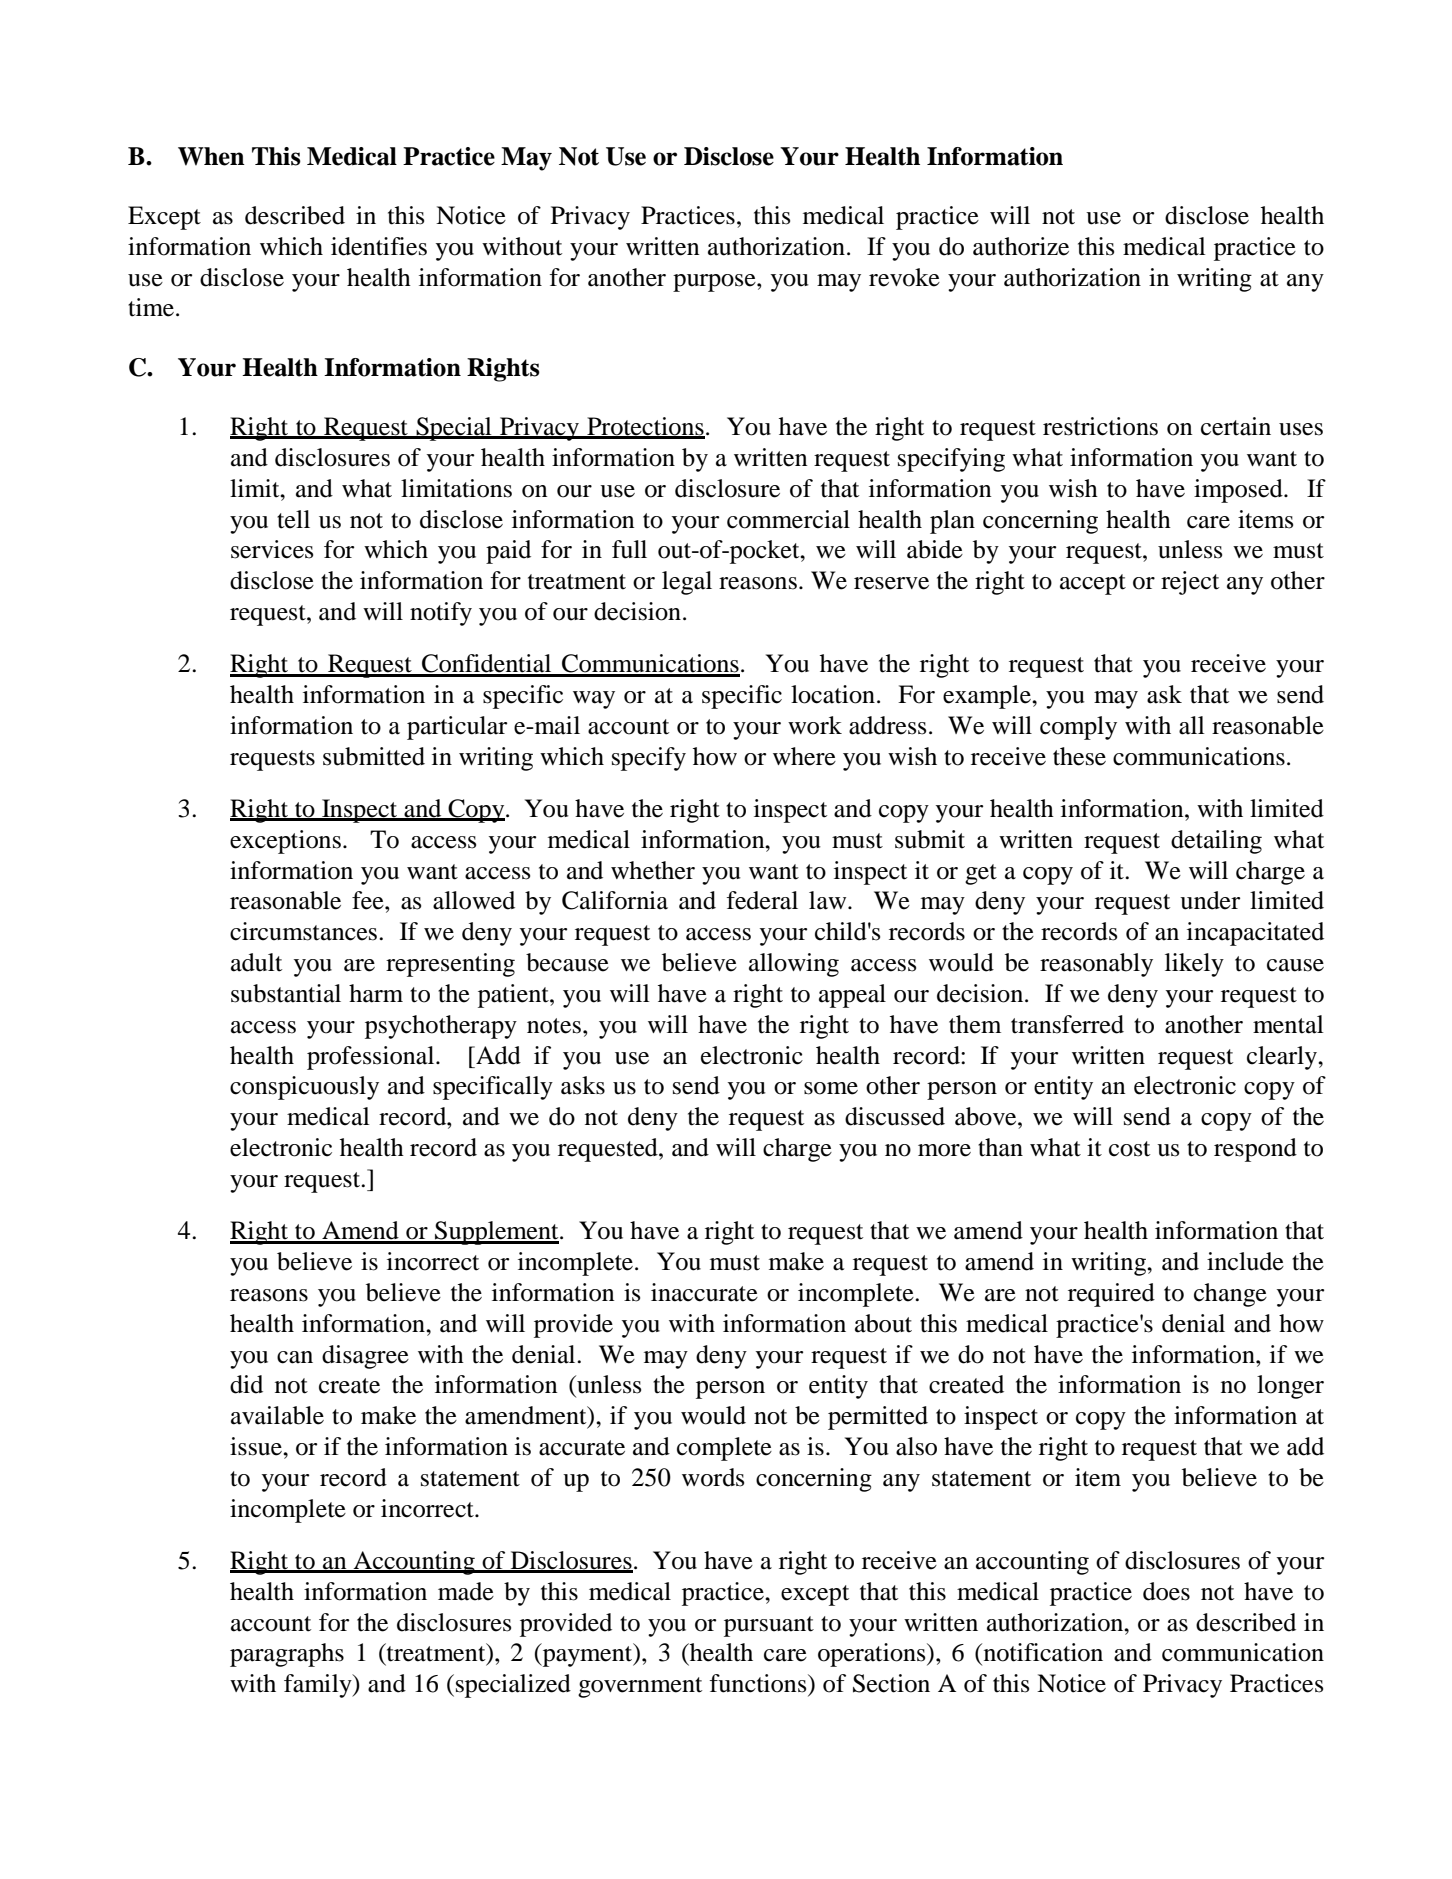 This screenshot has height=1879, width=1452. What do you see at coordinates (457, 728) in the screenshot?
I see `particular` at bounding box center [457, 728].
